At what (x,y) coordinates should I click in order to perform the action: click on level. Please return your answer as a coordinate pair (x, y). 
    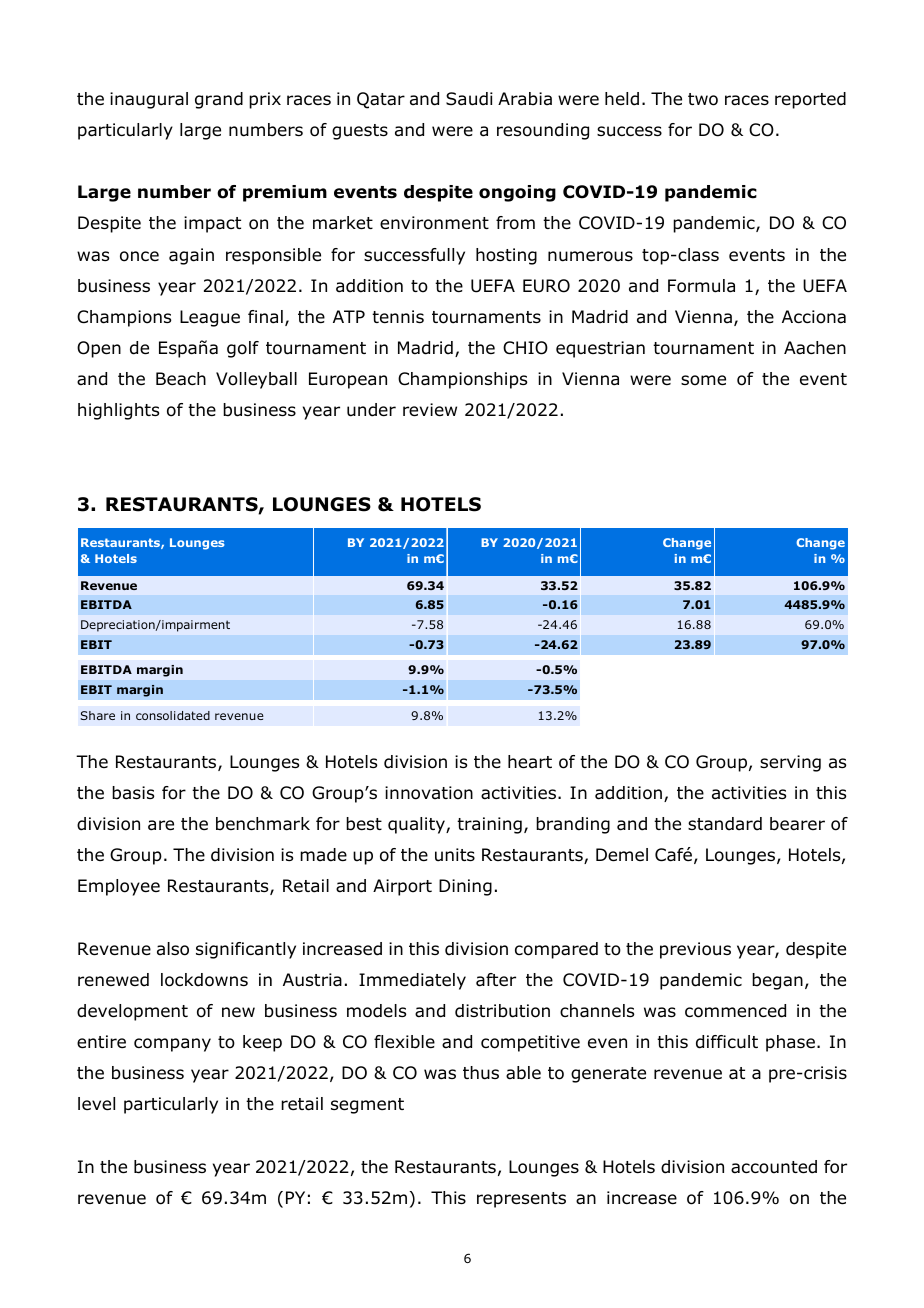
    Looking at the image, I should click on (96, 1104).
